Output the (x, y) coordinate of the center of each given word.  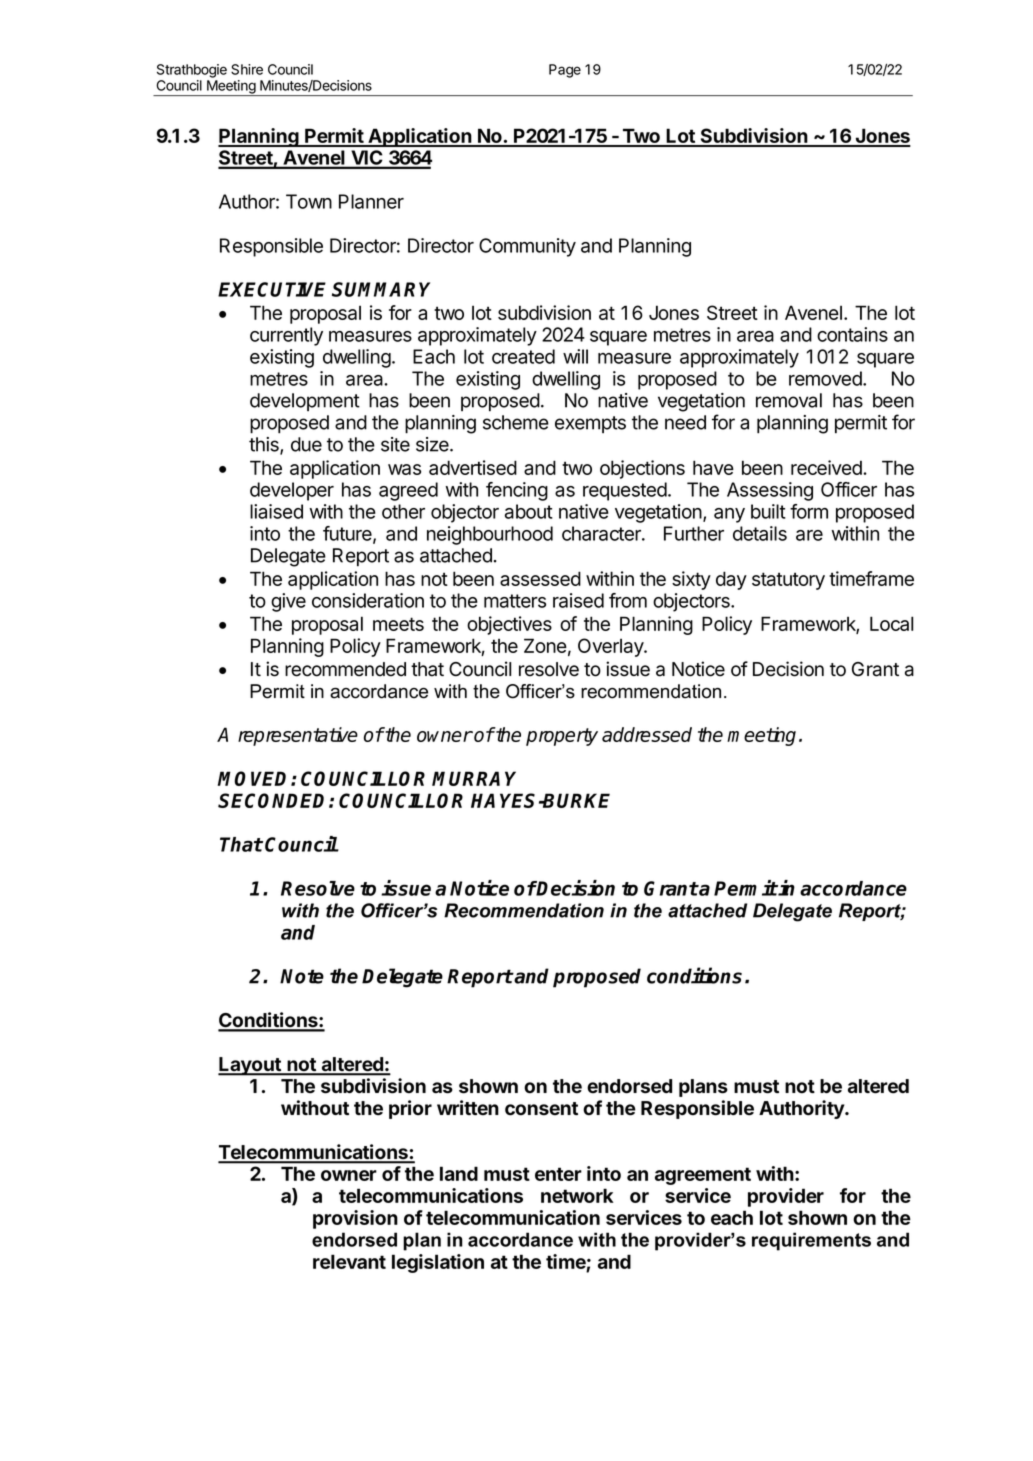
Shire (247, 69)
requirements (811, 1241)
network (577, 1195)
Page (565, 71)
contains (852, 334)
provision (355, 1219)
